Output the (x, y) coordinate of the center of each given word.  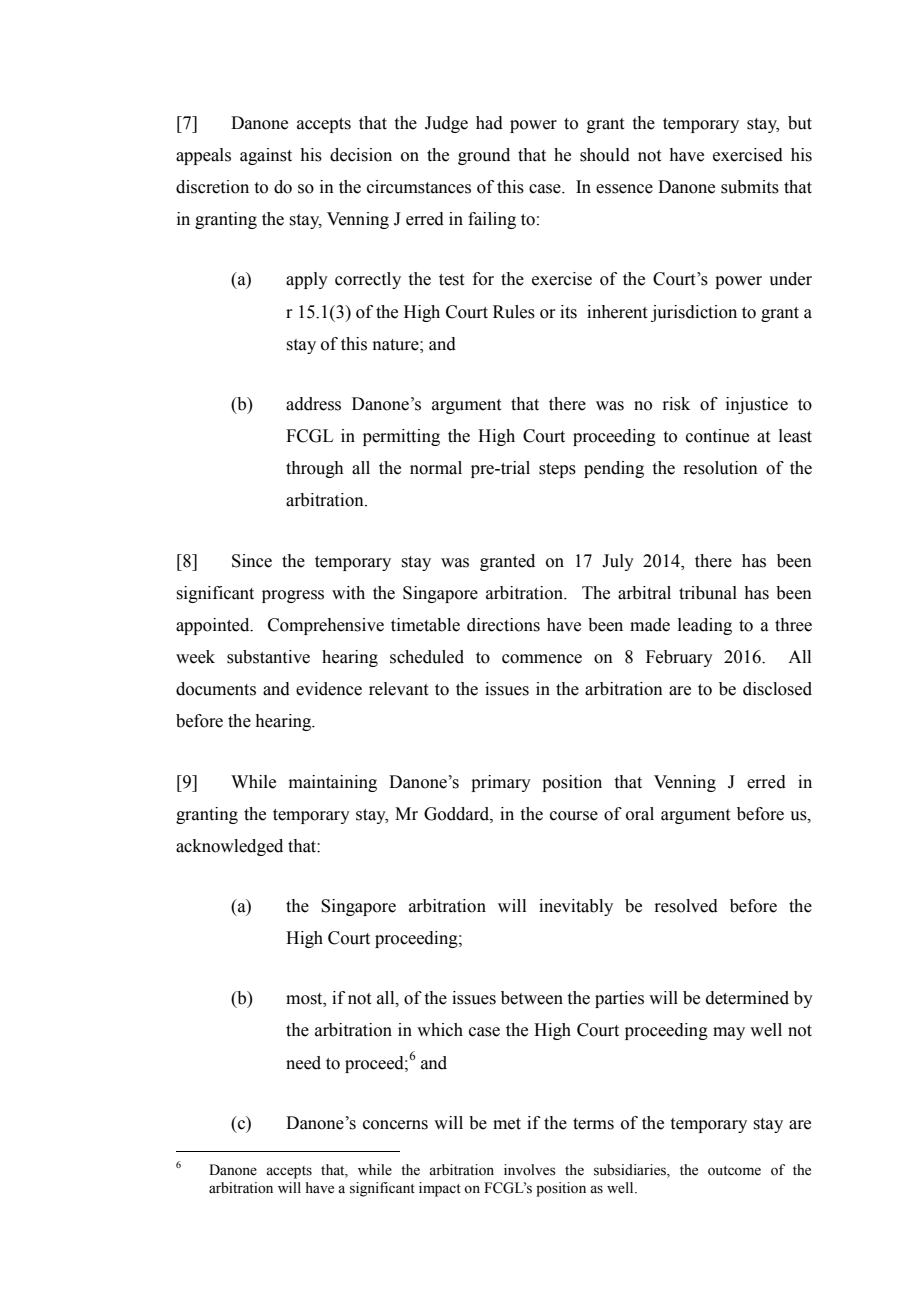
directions (503, 625)
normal (436, 468)
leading (705, 626)
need (303, 1063)
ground (484, 156)
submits (750, 187)
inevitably (576, 907)
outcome (734, 1171)
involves (530, 1170)
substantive (268, 657)
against (266, 156)
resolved (686, 906)
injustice (757, 405)
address (313, 404)
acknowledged (229, 847)
